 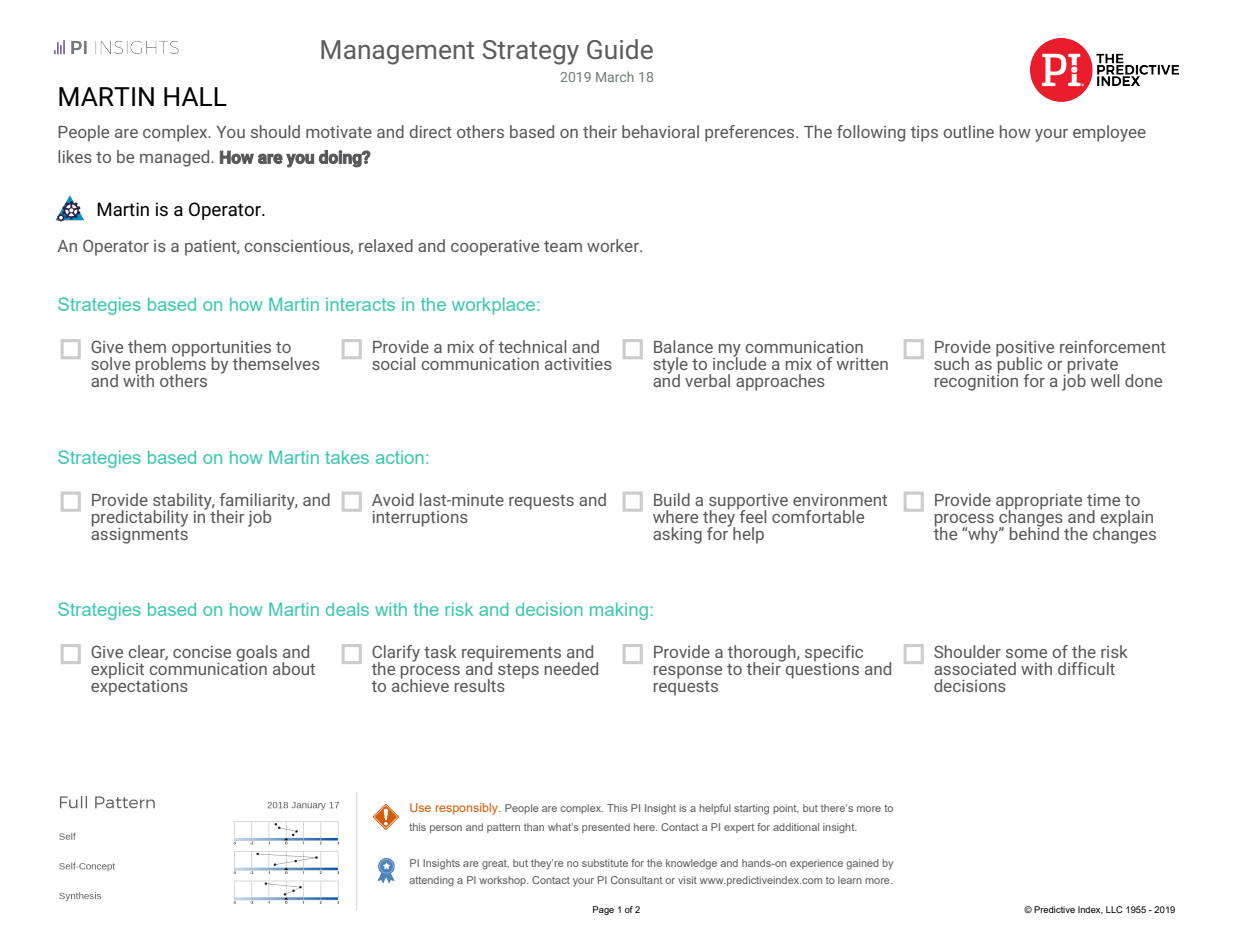 What do you see at coordinates (672, 499) in the screenshot?
I see `Build` at bounding box center [672, 499].
